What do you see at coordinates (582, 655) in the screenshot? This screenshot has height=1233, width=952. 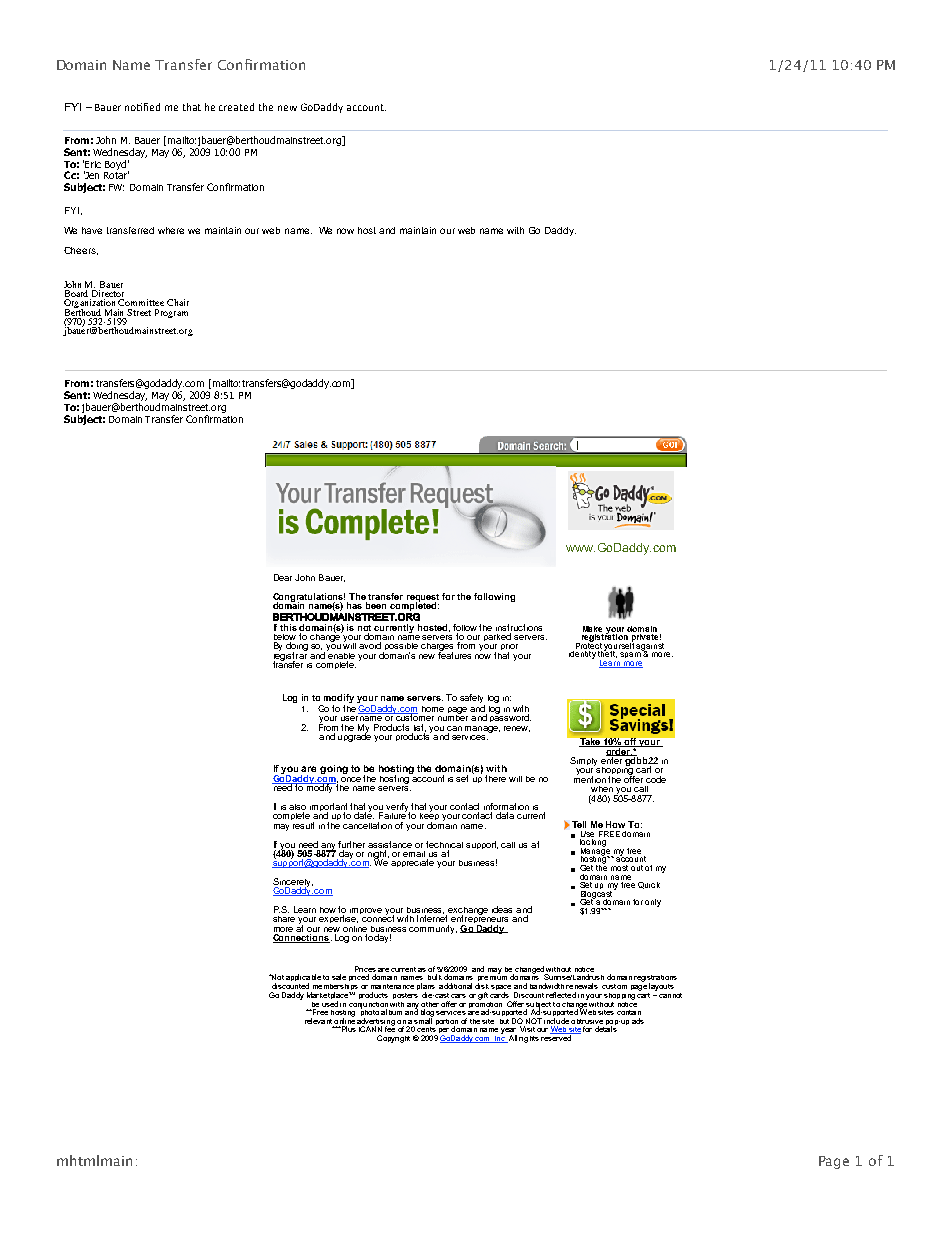 I see `identity` at bounding box center [582, 655].
